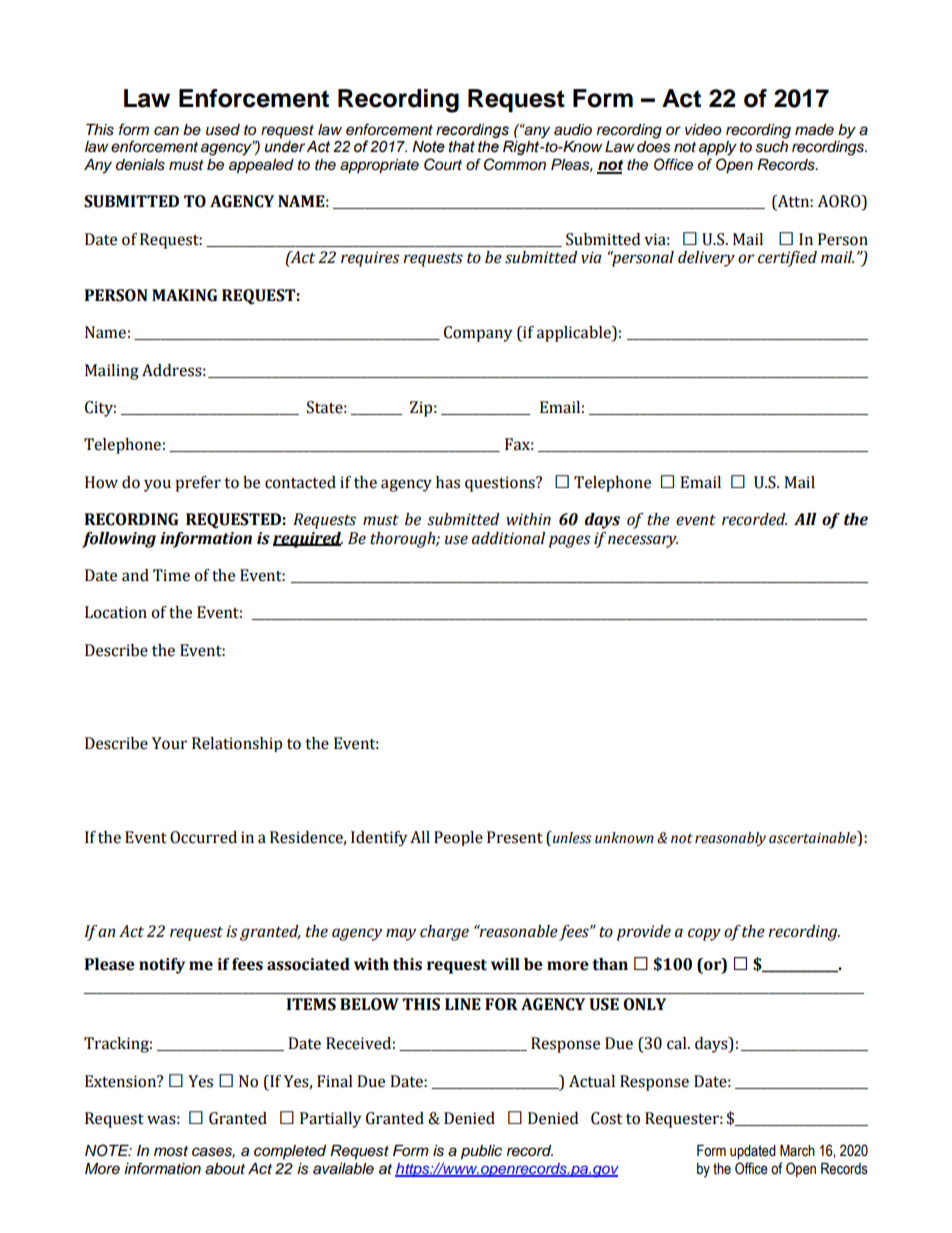 This image has width=952, height=1233. Describe the element at coordinates (643, 541) in the image. I see `necessary` at that location.
